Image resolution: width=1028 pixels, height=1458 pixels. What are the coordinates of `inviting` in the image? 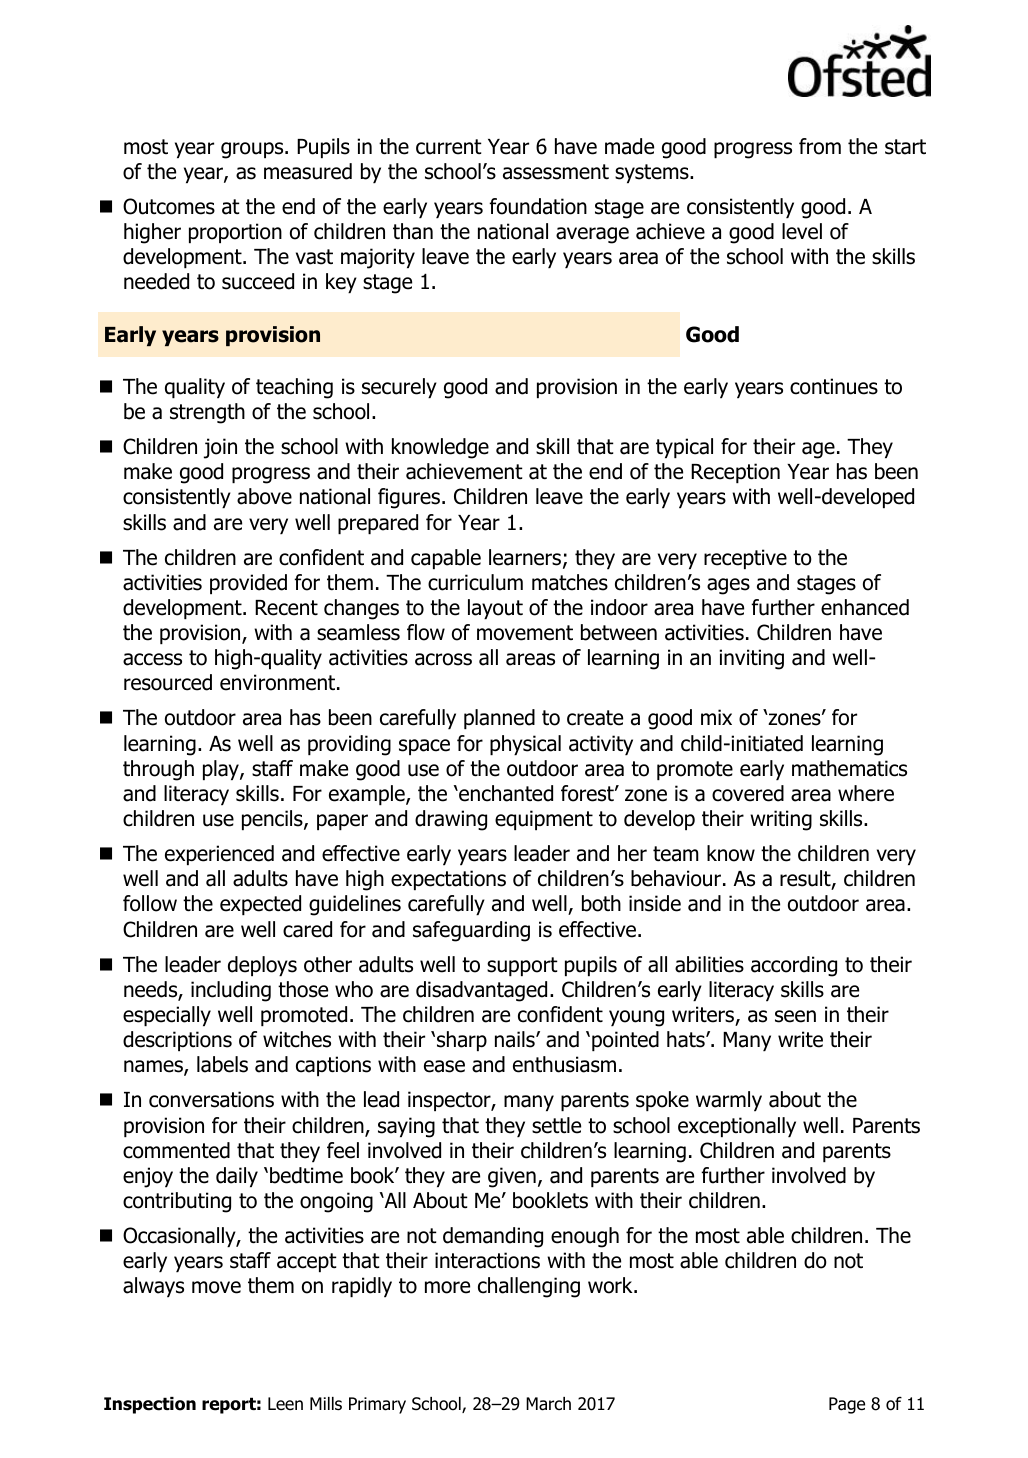 It's located at (751, 659).
